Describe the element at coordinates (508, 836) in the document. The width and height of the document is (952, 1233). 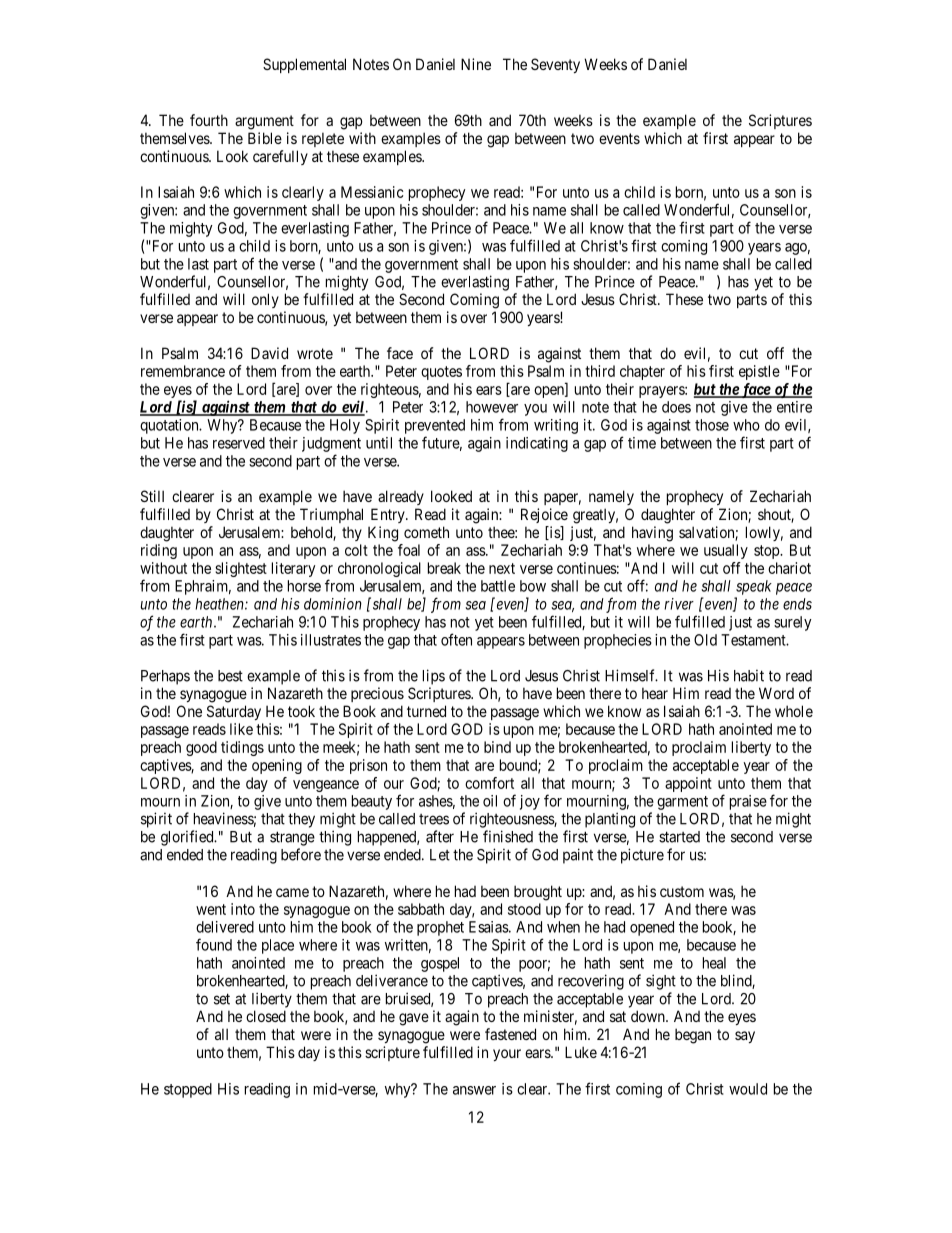
I see `finished` at that location.
